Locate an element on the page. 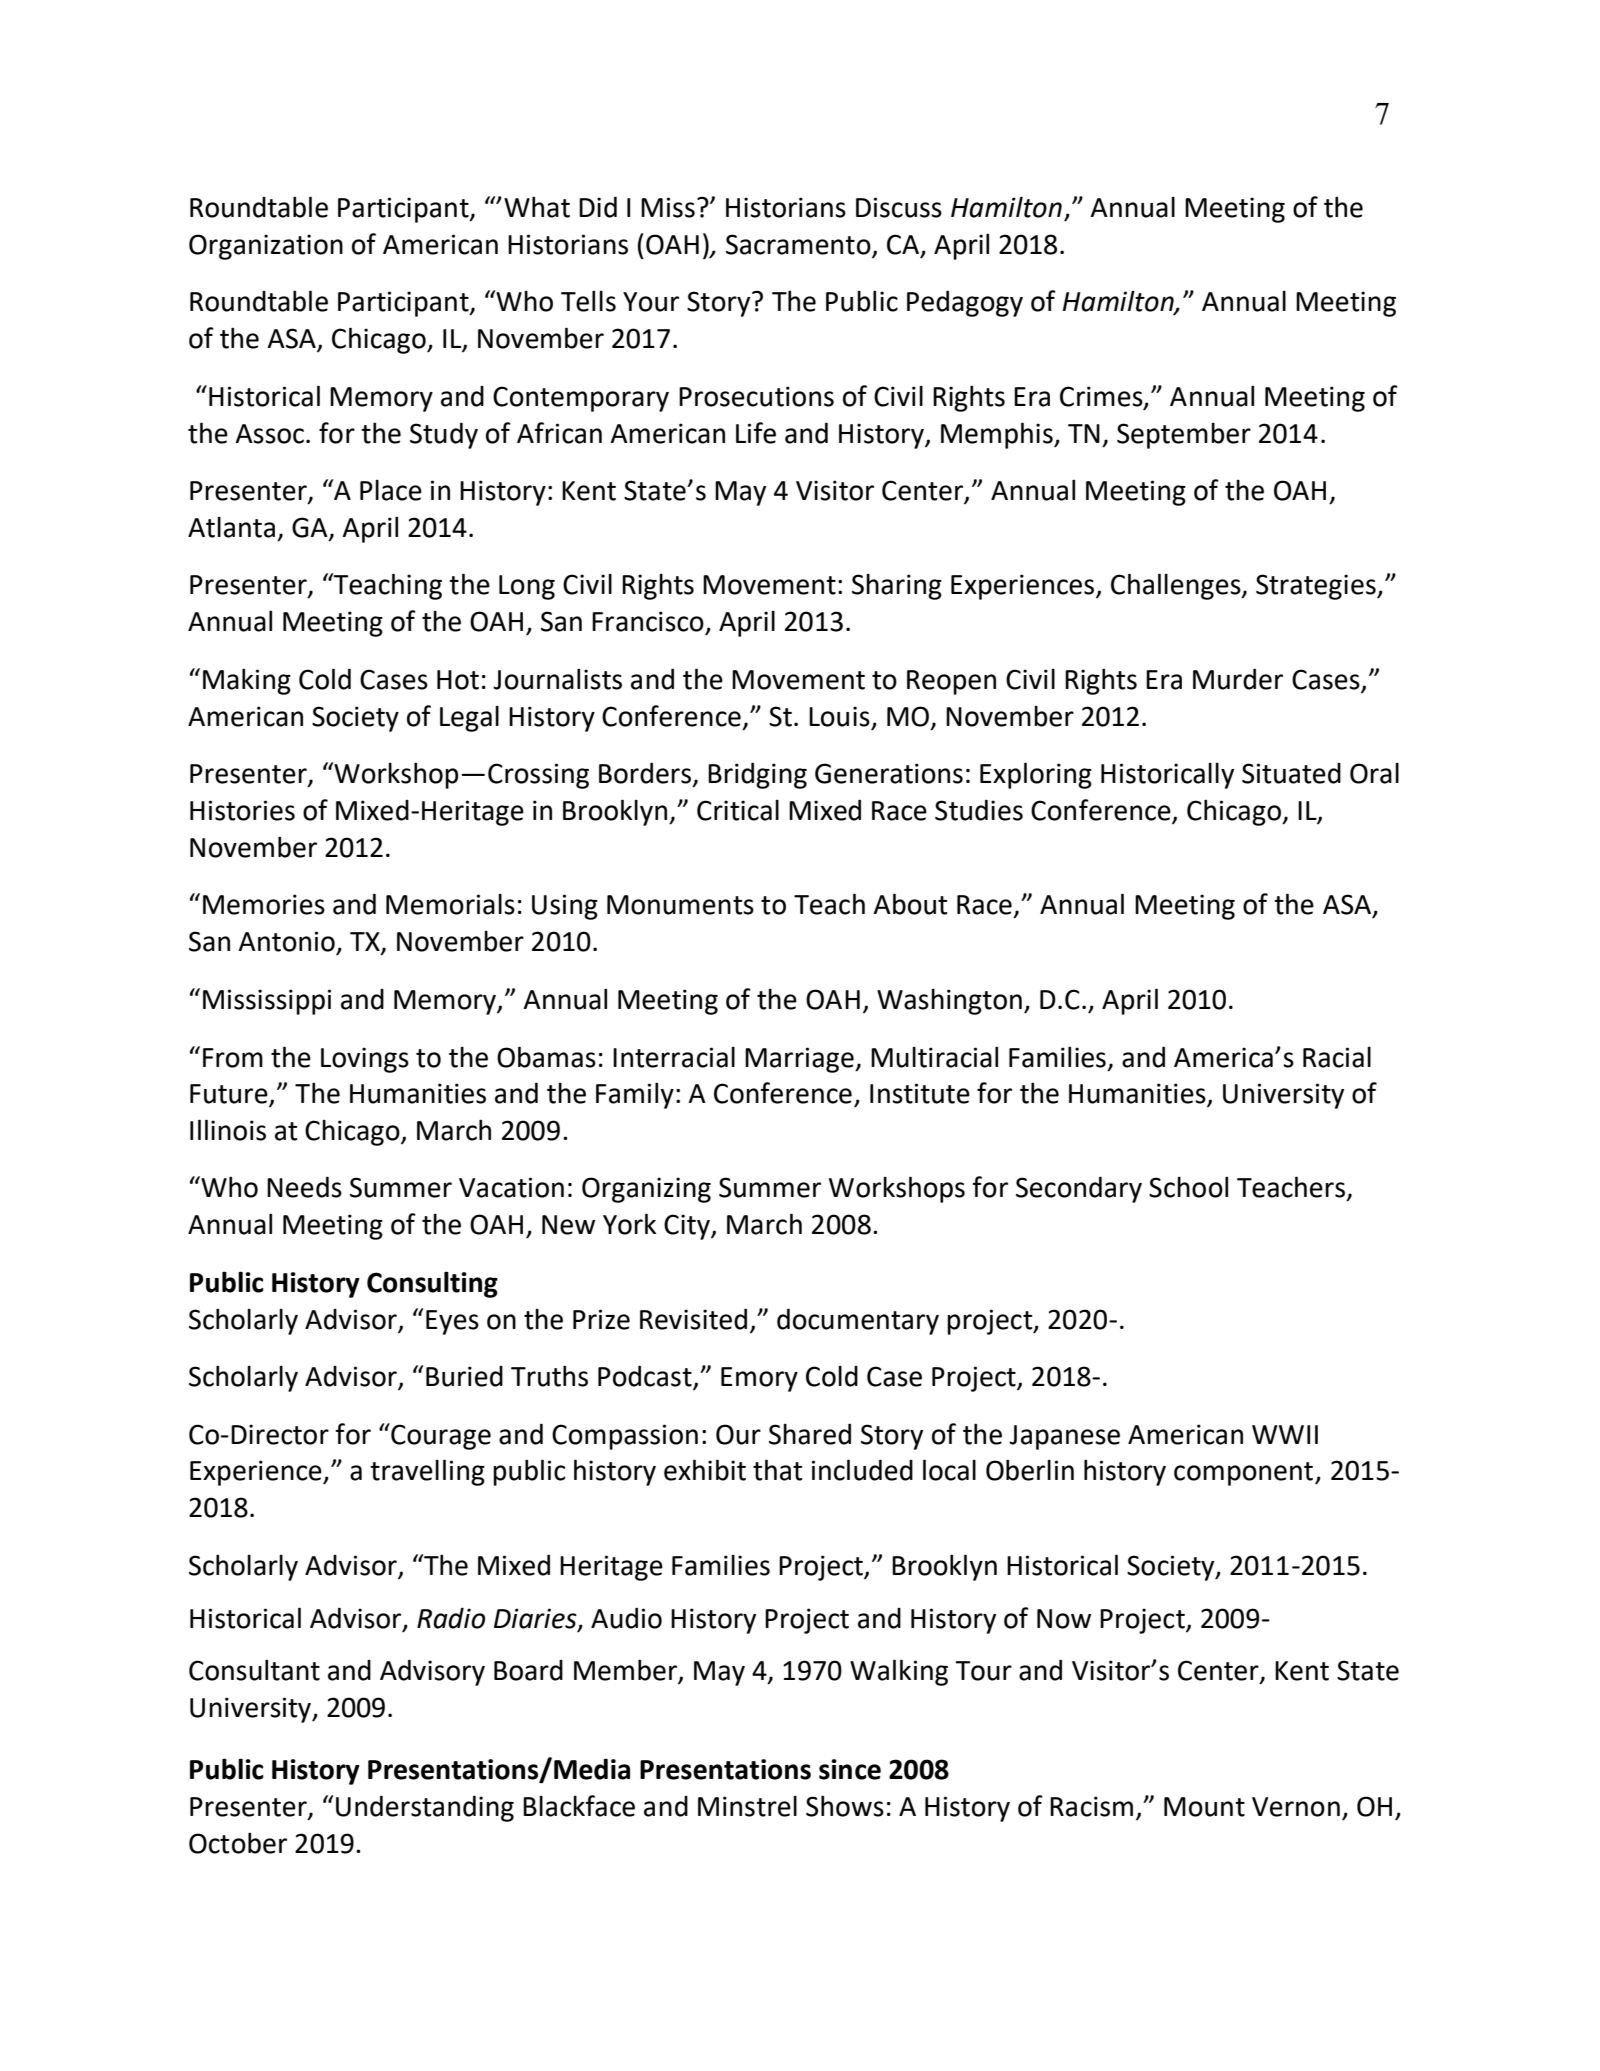 This image has width=1600, height=2071. Sacramento is located at coordinates (798, 244).
